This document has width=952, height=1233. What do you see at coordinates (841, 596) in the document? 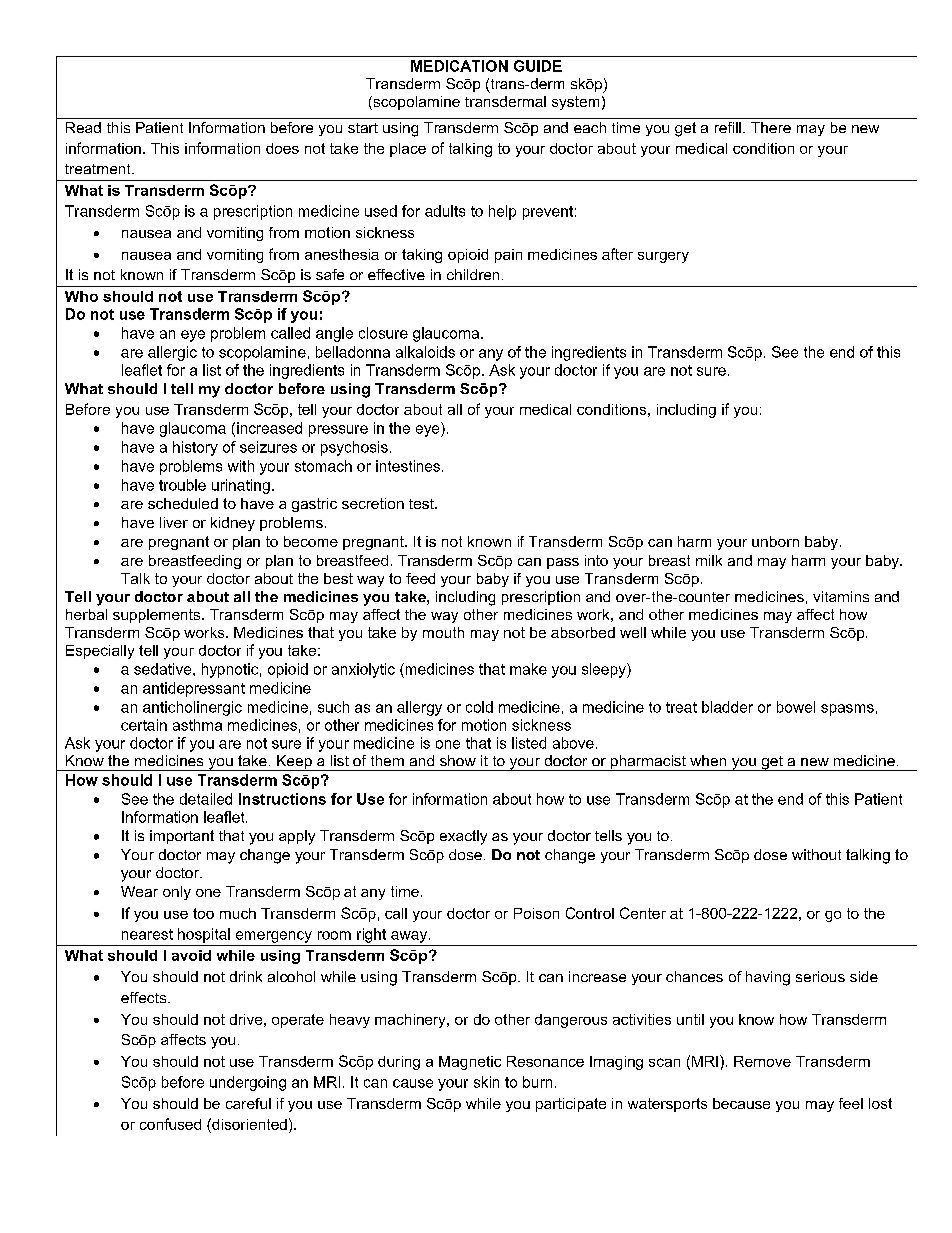
I see `vitamins` at bounding box center [841, 596].
